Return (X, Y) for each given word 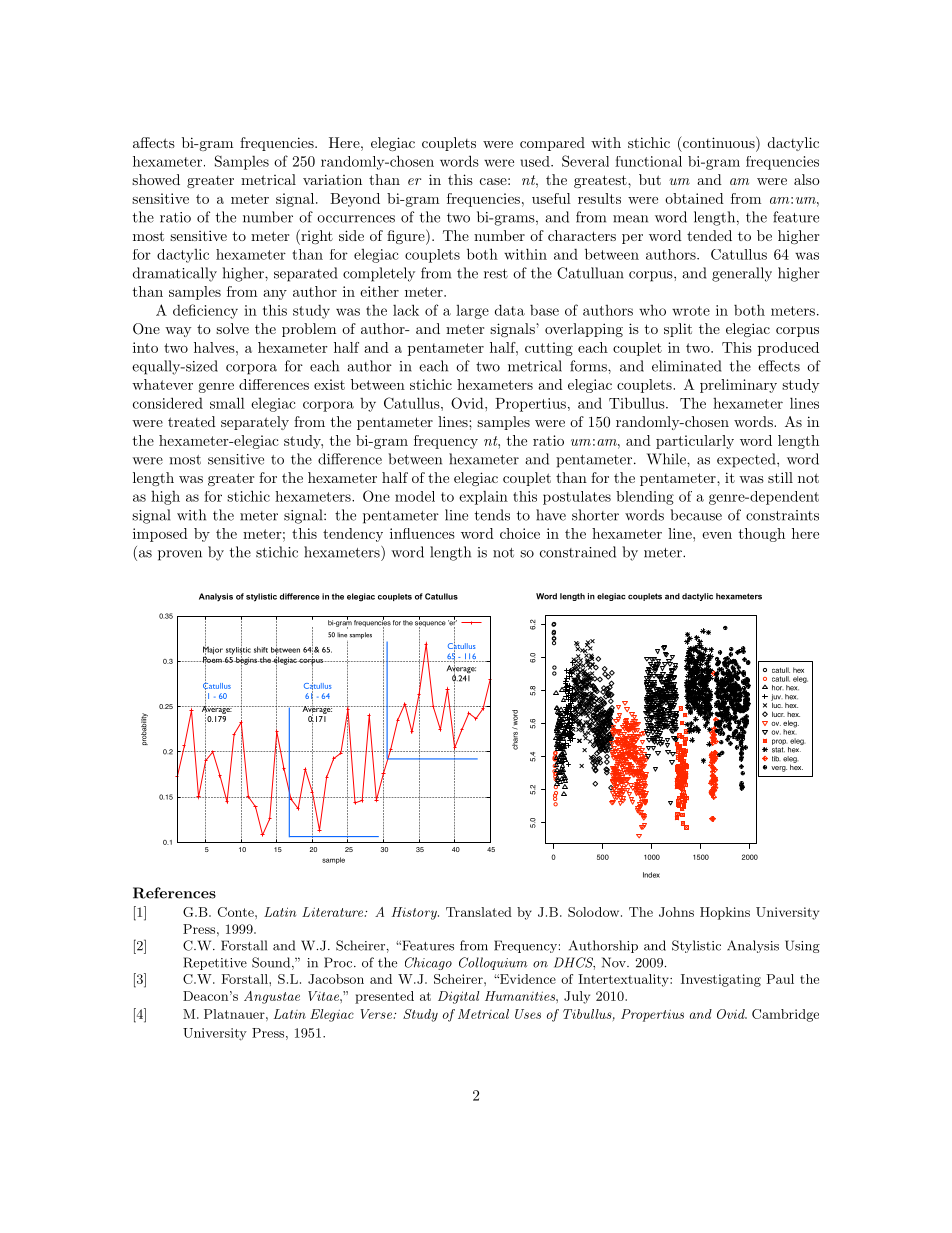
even (717, 535)
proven (180, 555)
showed (156, 179)
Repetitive (215, 963)
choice (520, 533)
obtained (694, 198)
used (536, 161)
